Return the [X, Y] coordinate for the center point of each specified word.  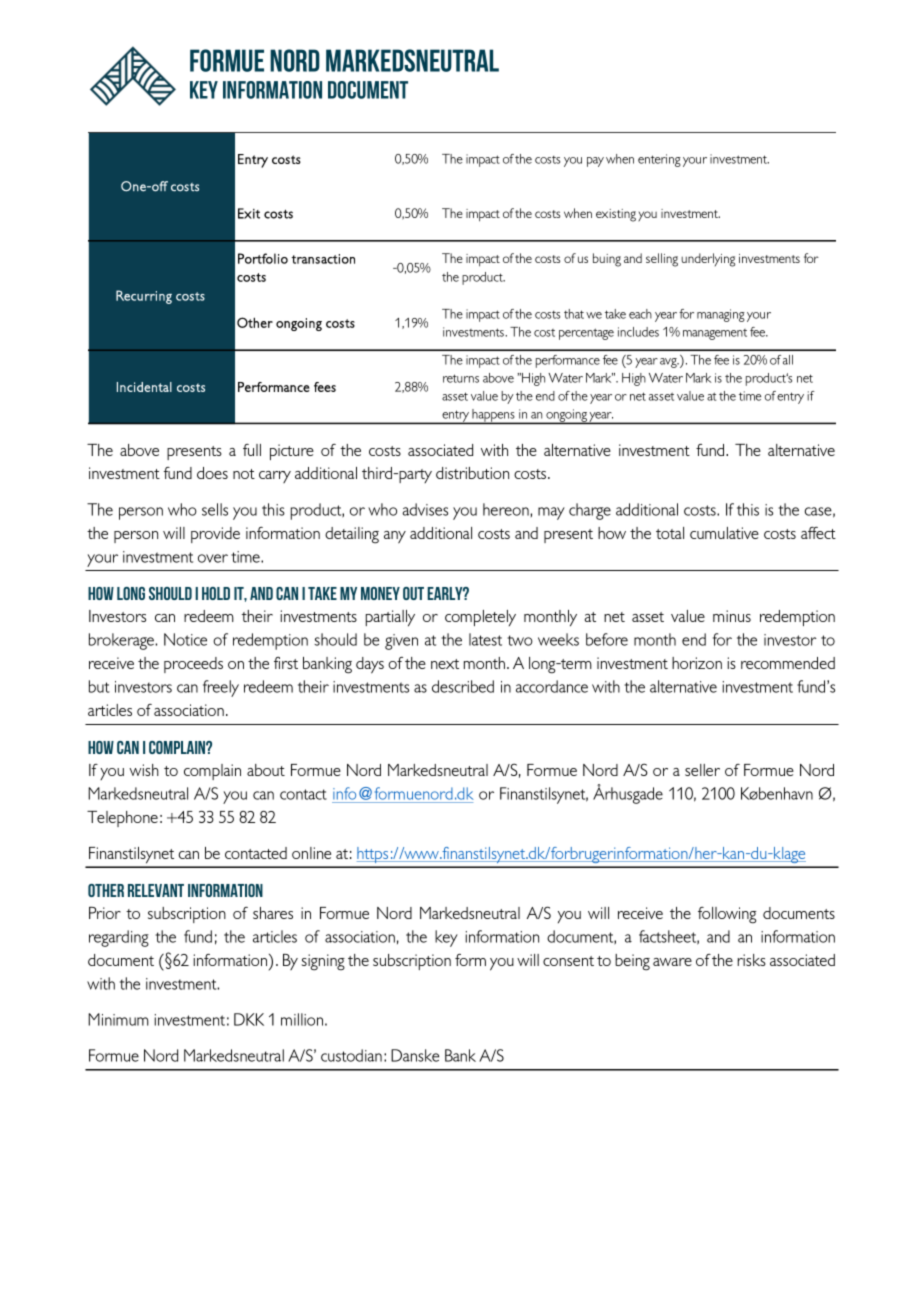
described [463, 686]
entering [659, 160]
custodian [351, 1055]
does [212, 473]
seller [702, 770]
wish [144, 770]
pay [595, 162]
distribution [472, 473]
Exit [249, 213]
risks [751, 960]
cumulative [724, 533]
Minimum [118, 1019]
